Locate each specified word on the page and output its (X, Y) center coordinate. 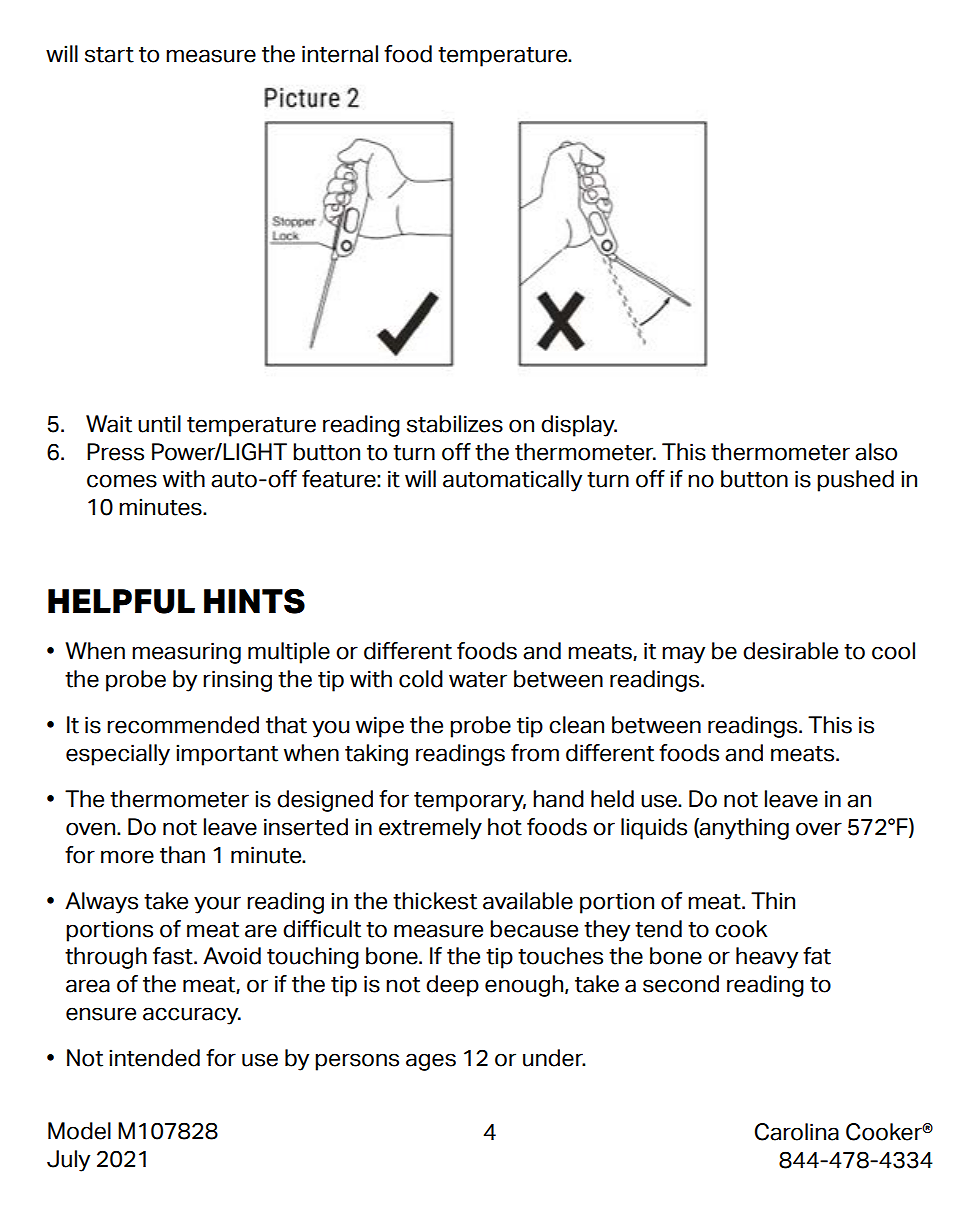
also (876, 452)
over (819, 829)
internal (340, 54)
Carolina (797, 1132)
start (109, 55)
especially (118, 755)
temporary (470, 802)
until (159, 424)
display (579, 426)
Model (79, 1131)
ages (431, 1062)
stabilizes (455, 424)
